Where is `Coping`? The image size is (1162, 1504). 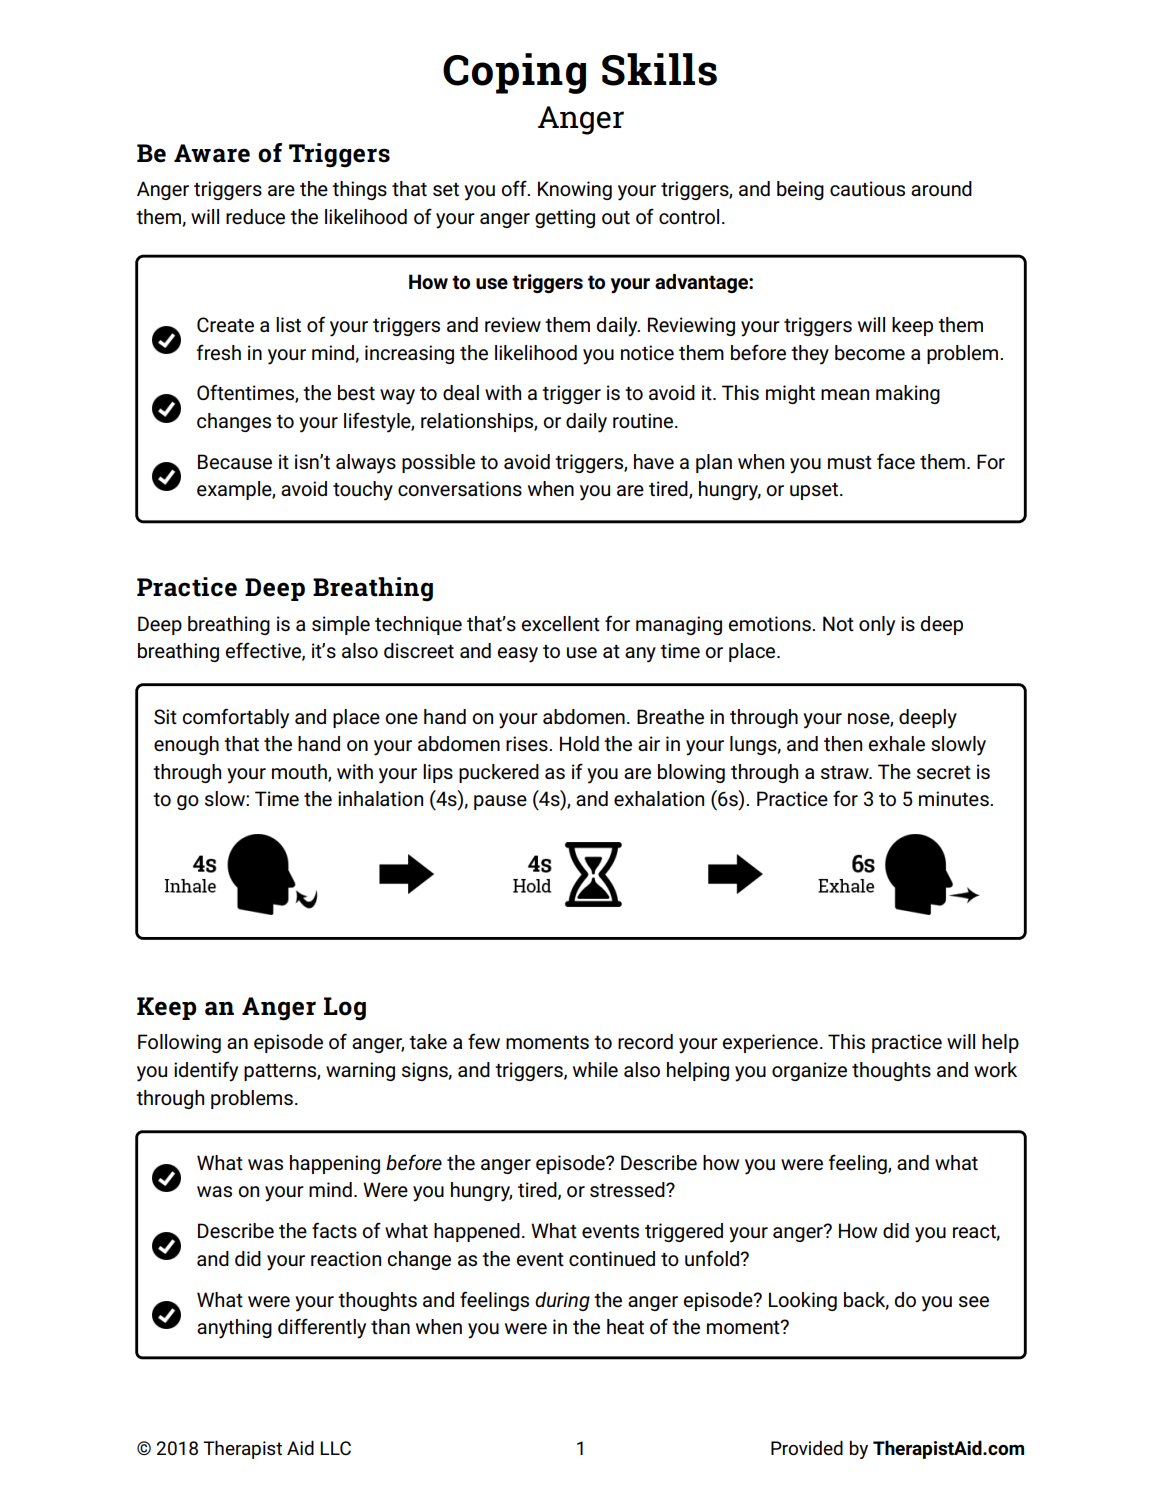
Coping is located at coordinates (514, 73).
